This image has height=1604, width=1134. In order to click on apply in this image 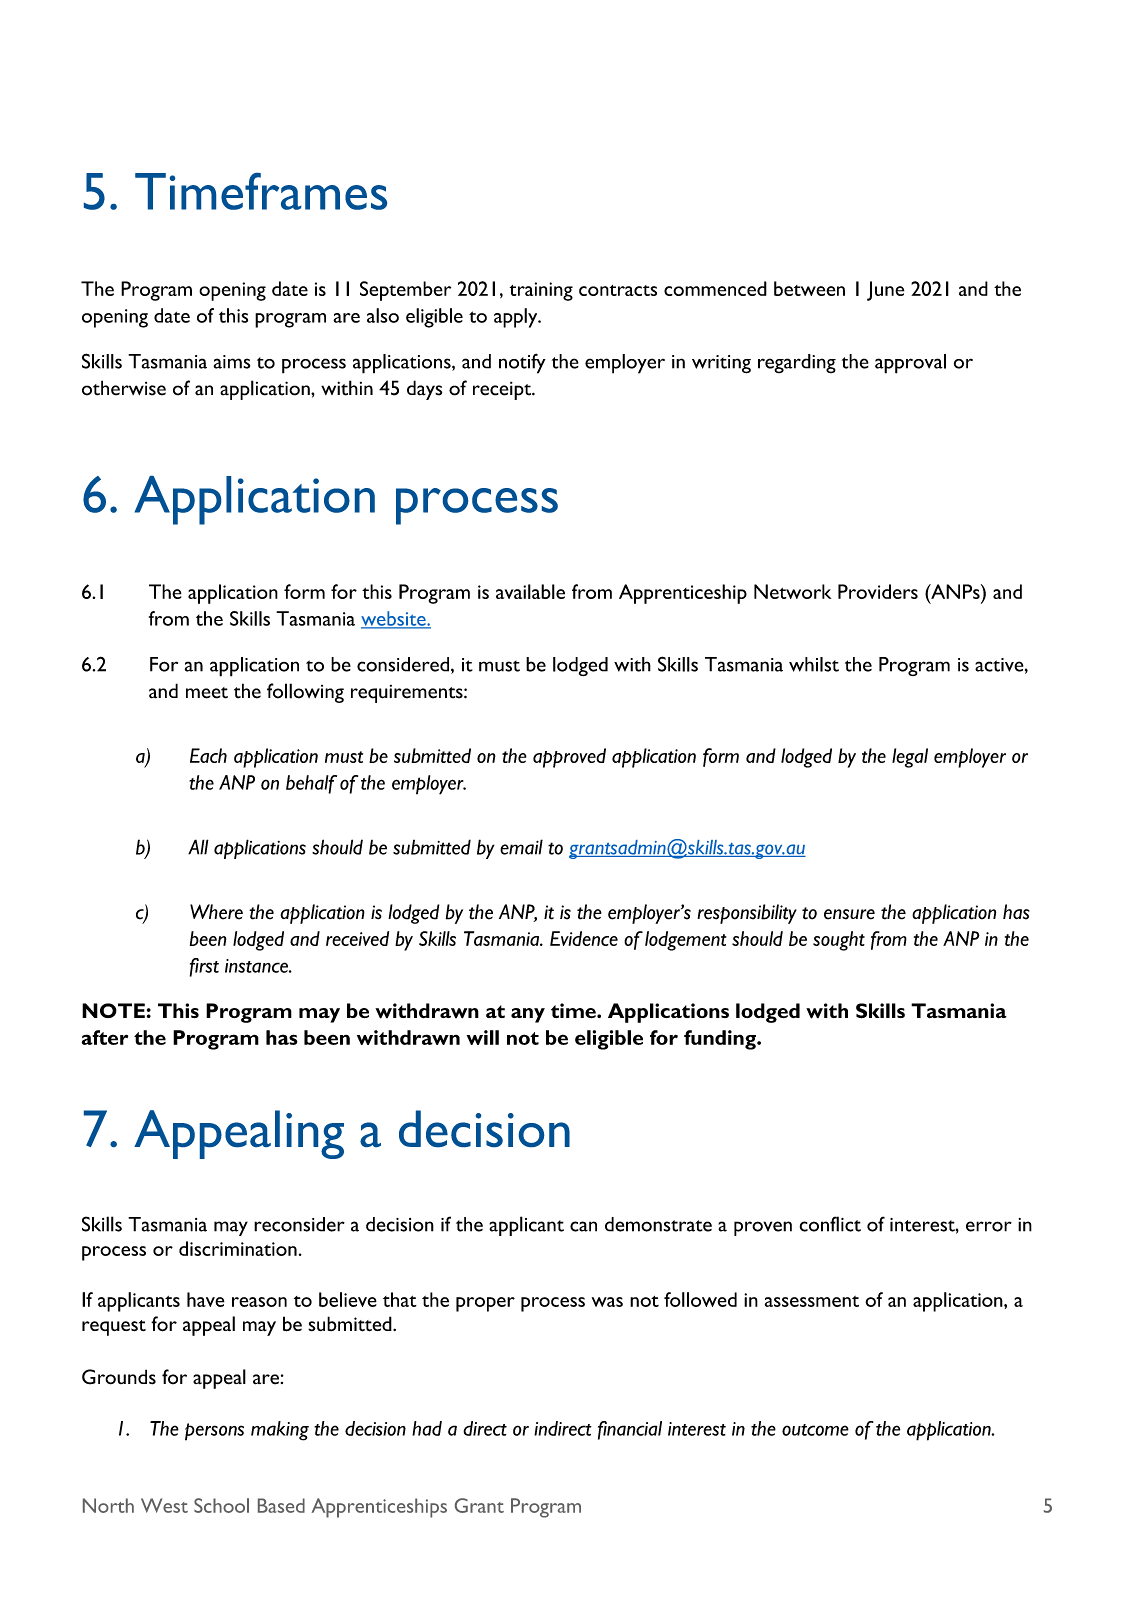, I will do `click(517, 318)`.
